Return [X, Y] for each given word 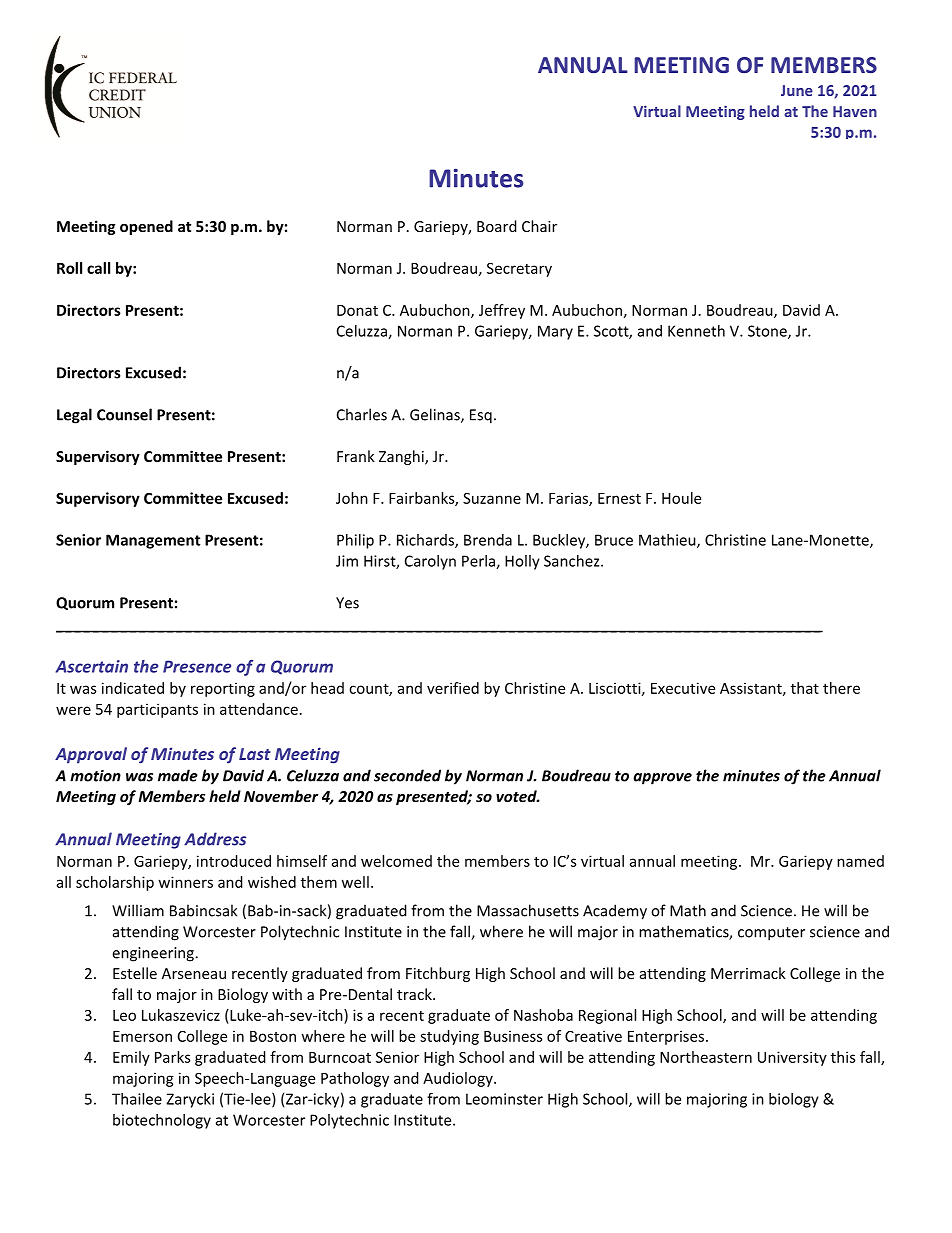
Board [497, 226]
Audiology [459, 1079]
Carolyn [430, 562]
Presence [197, 666]
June [797, 90]
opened [146, 227]
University [792, 1058]
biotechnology [162, 1121]
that [805, 688]
